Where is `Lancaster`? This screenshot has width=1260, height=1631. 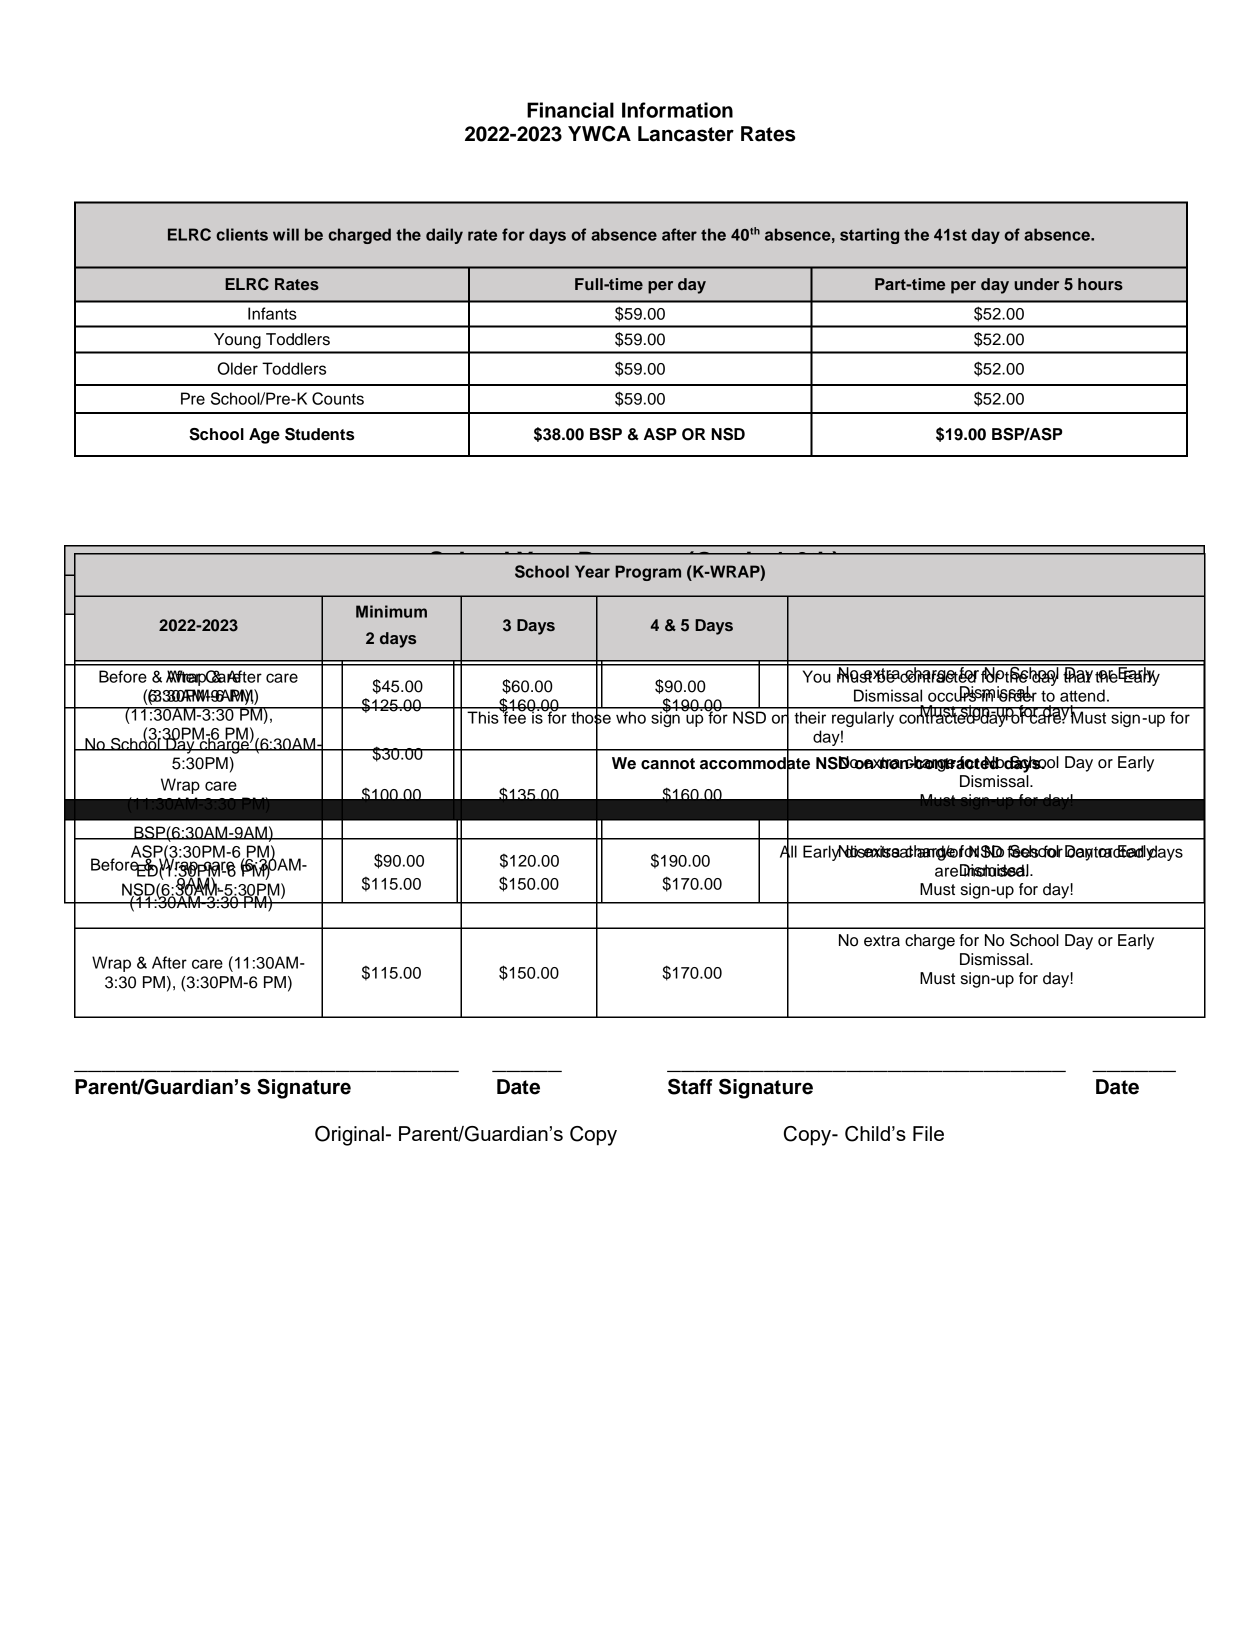
Lancaster is located at coordinates (686, 134).
